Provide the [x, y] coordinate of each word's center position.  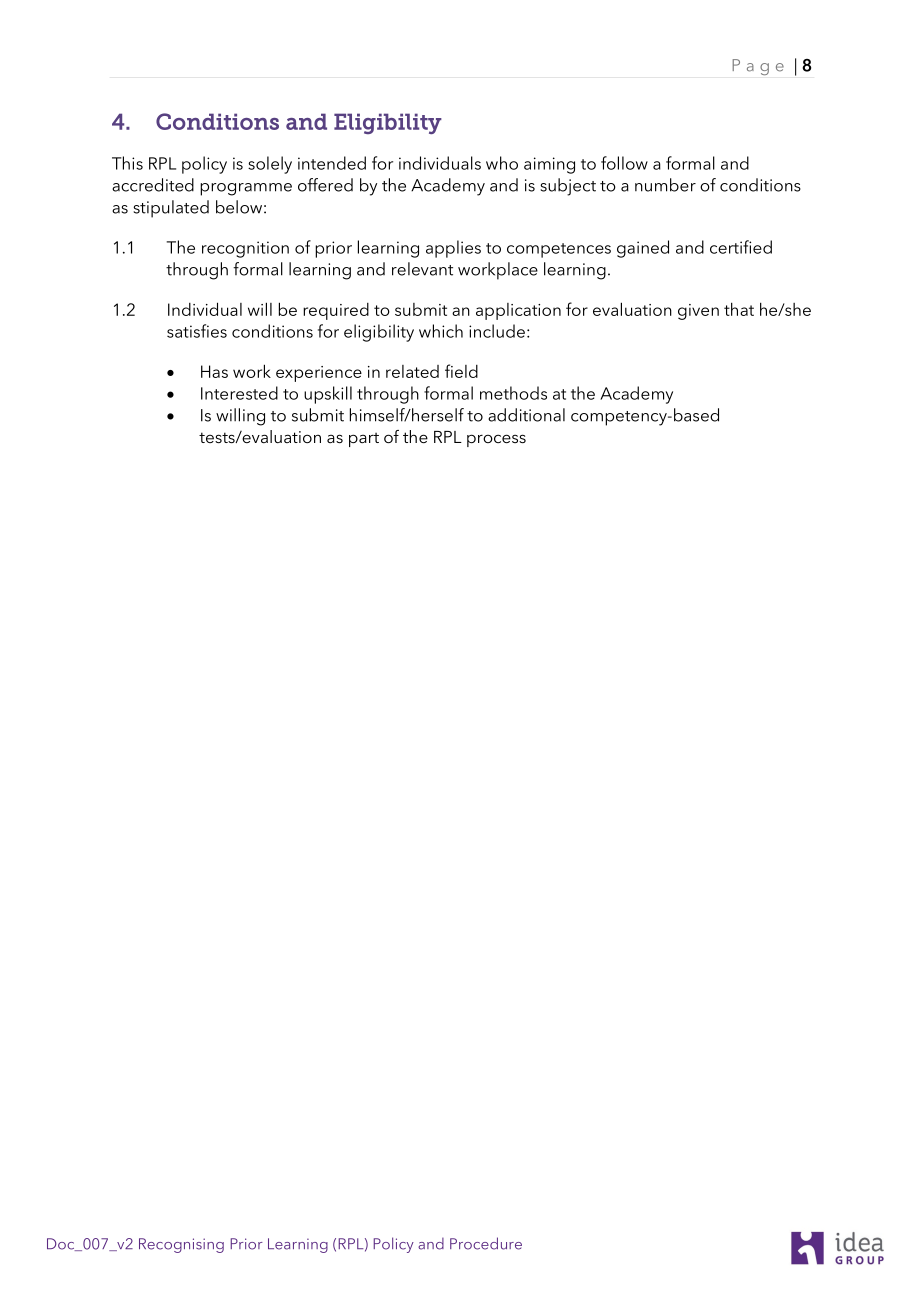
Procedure [486, 1243]
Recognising [181, 1245]
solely [270, 165]
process [496, 440]
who [502, 163]
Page [758, 67]
